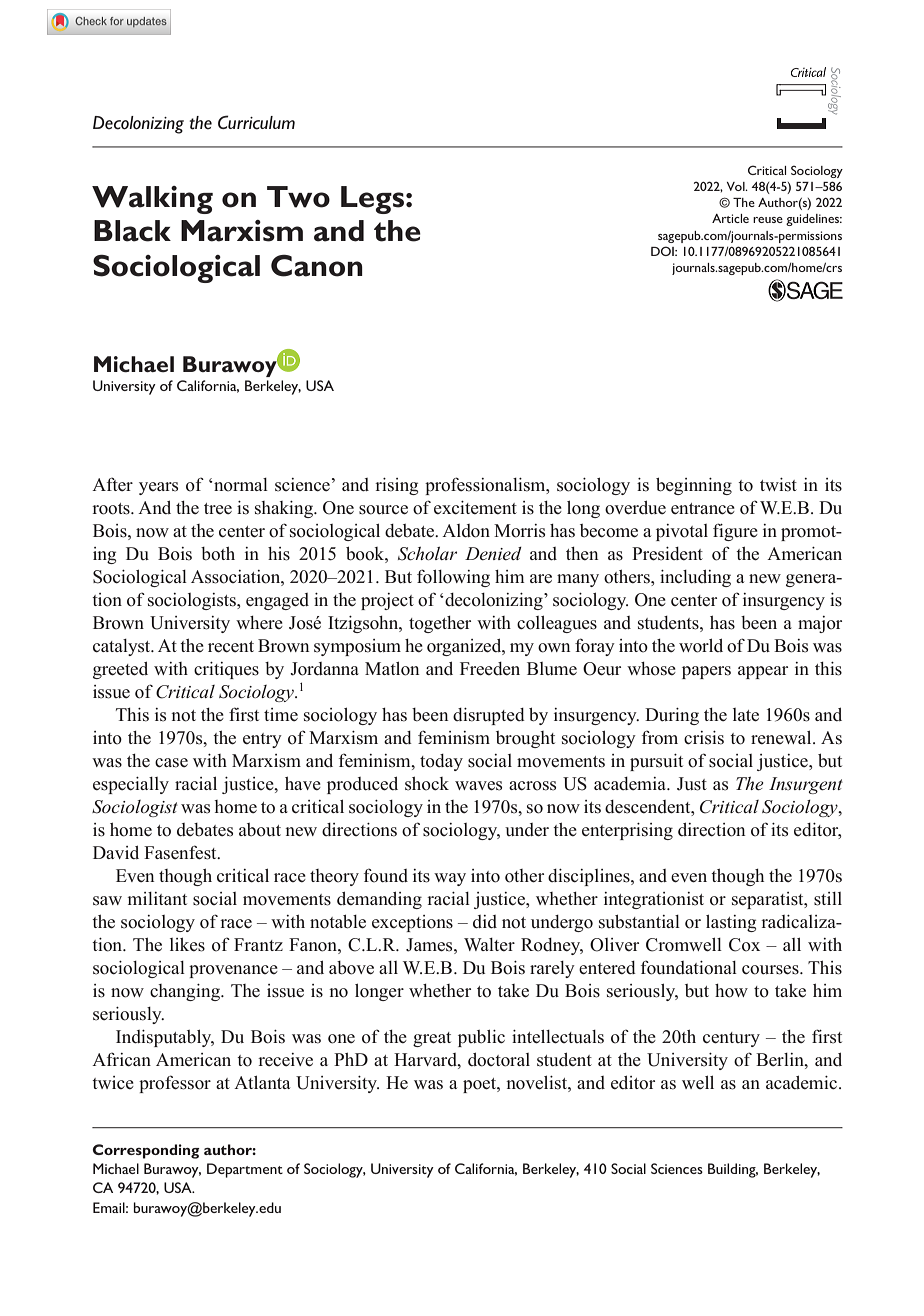 The width and height of the screenshot is (924, 1316). Describe the element at coordinates (803, 1082) in the screenshot. I see `academic` at that location.
